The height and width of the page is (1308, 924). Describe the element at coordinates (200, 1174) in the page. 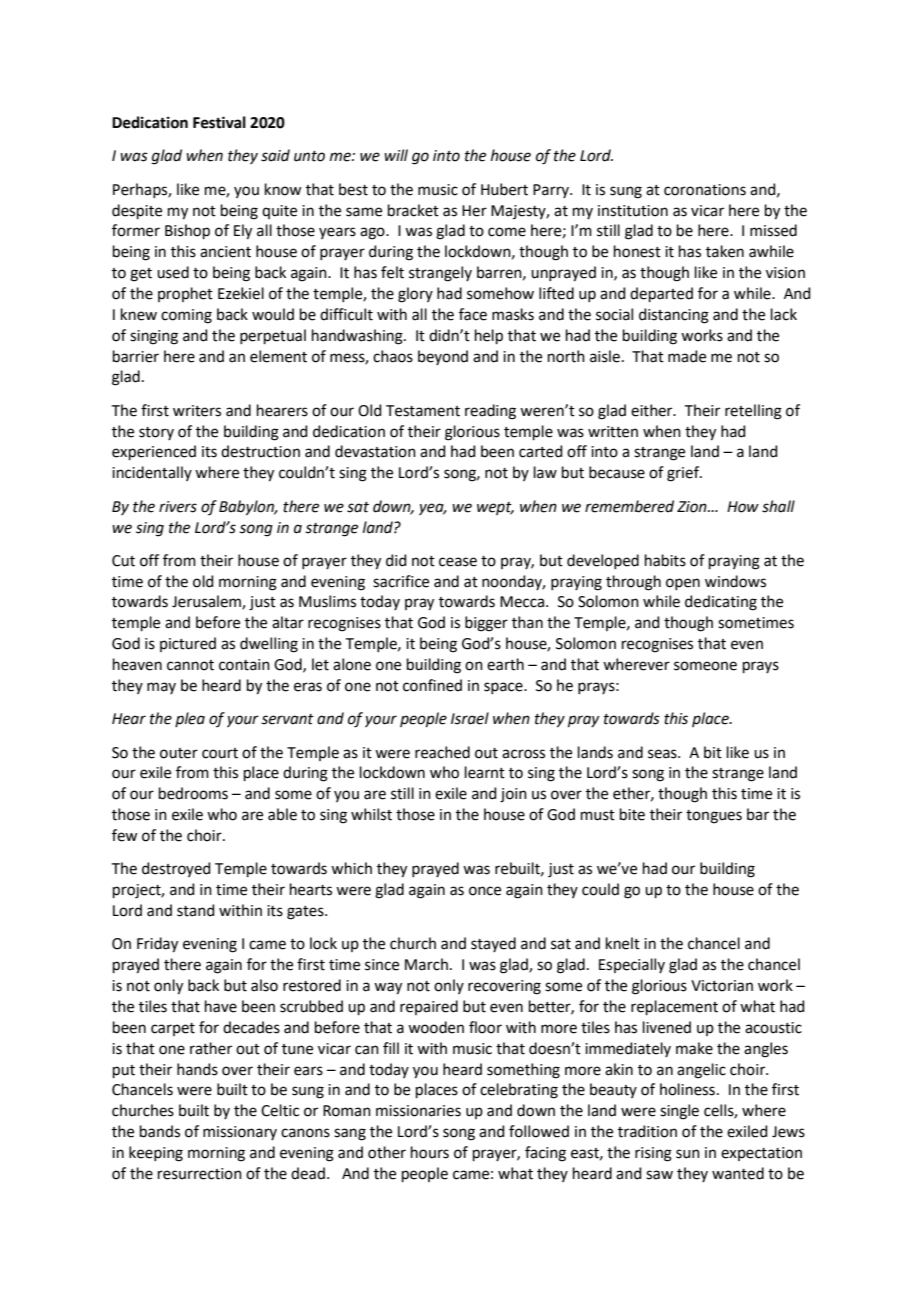

I see `resurrection` at that location.
